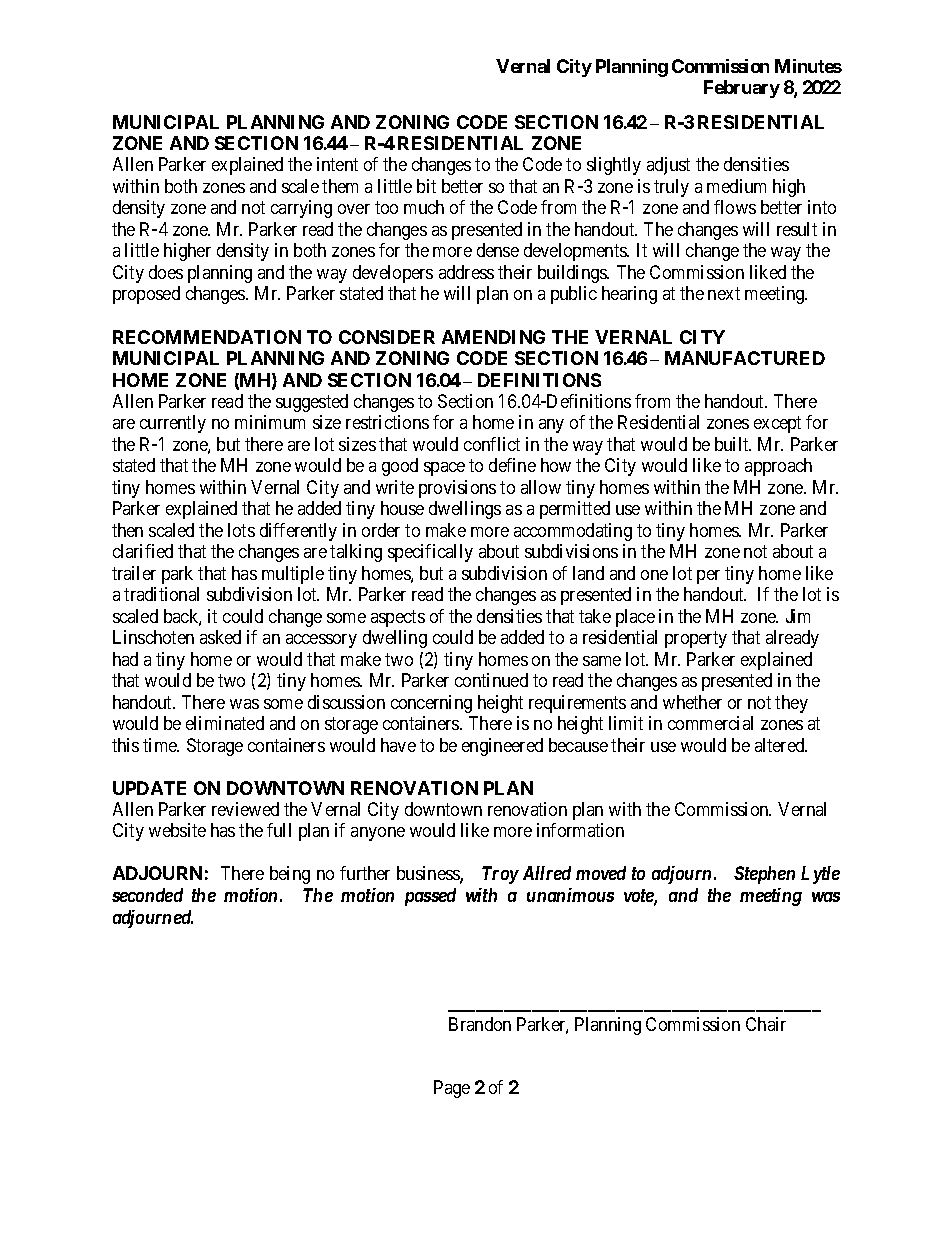 This image has width=952, height=1233. Describe the element at coordinates (733, 444) in the image. I see `built` at that location.
